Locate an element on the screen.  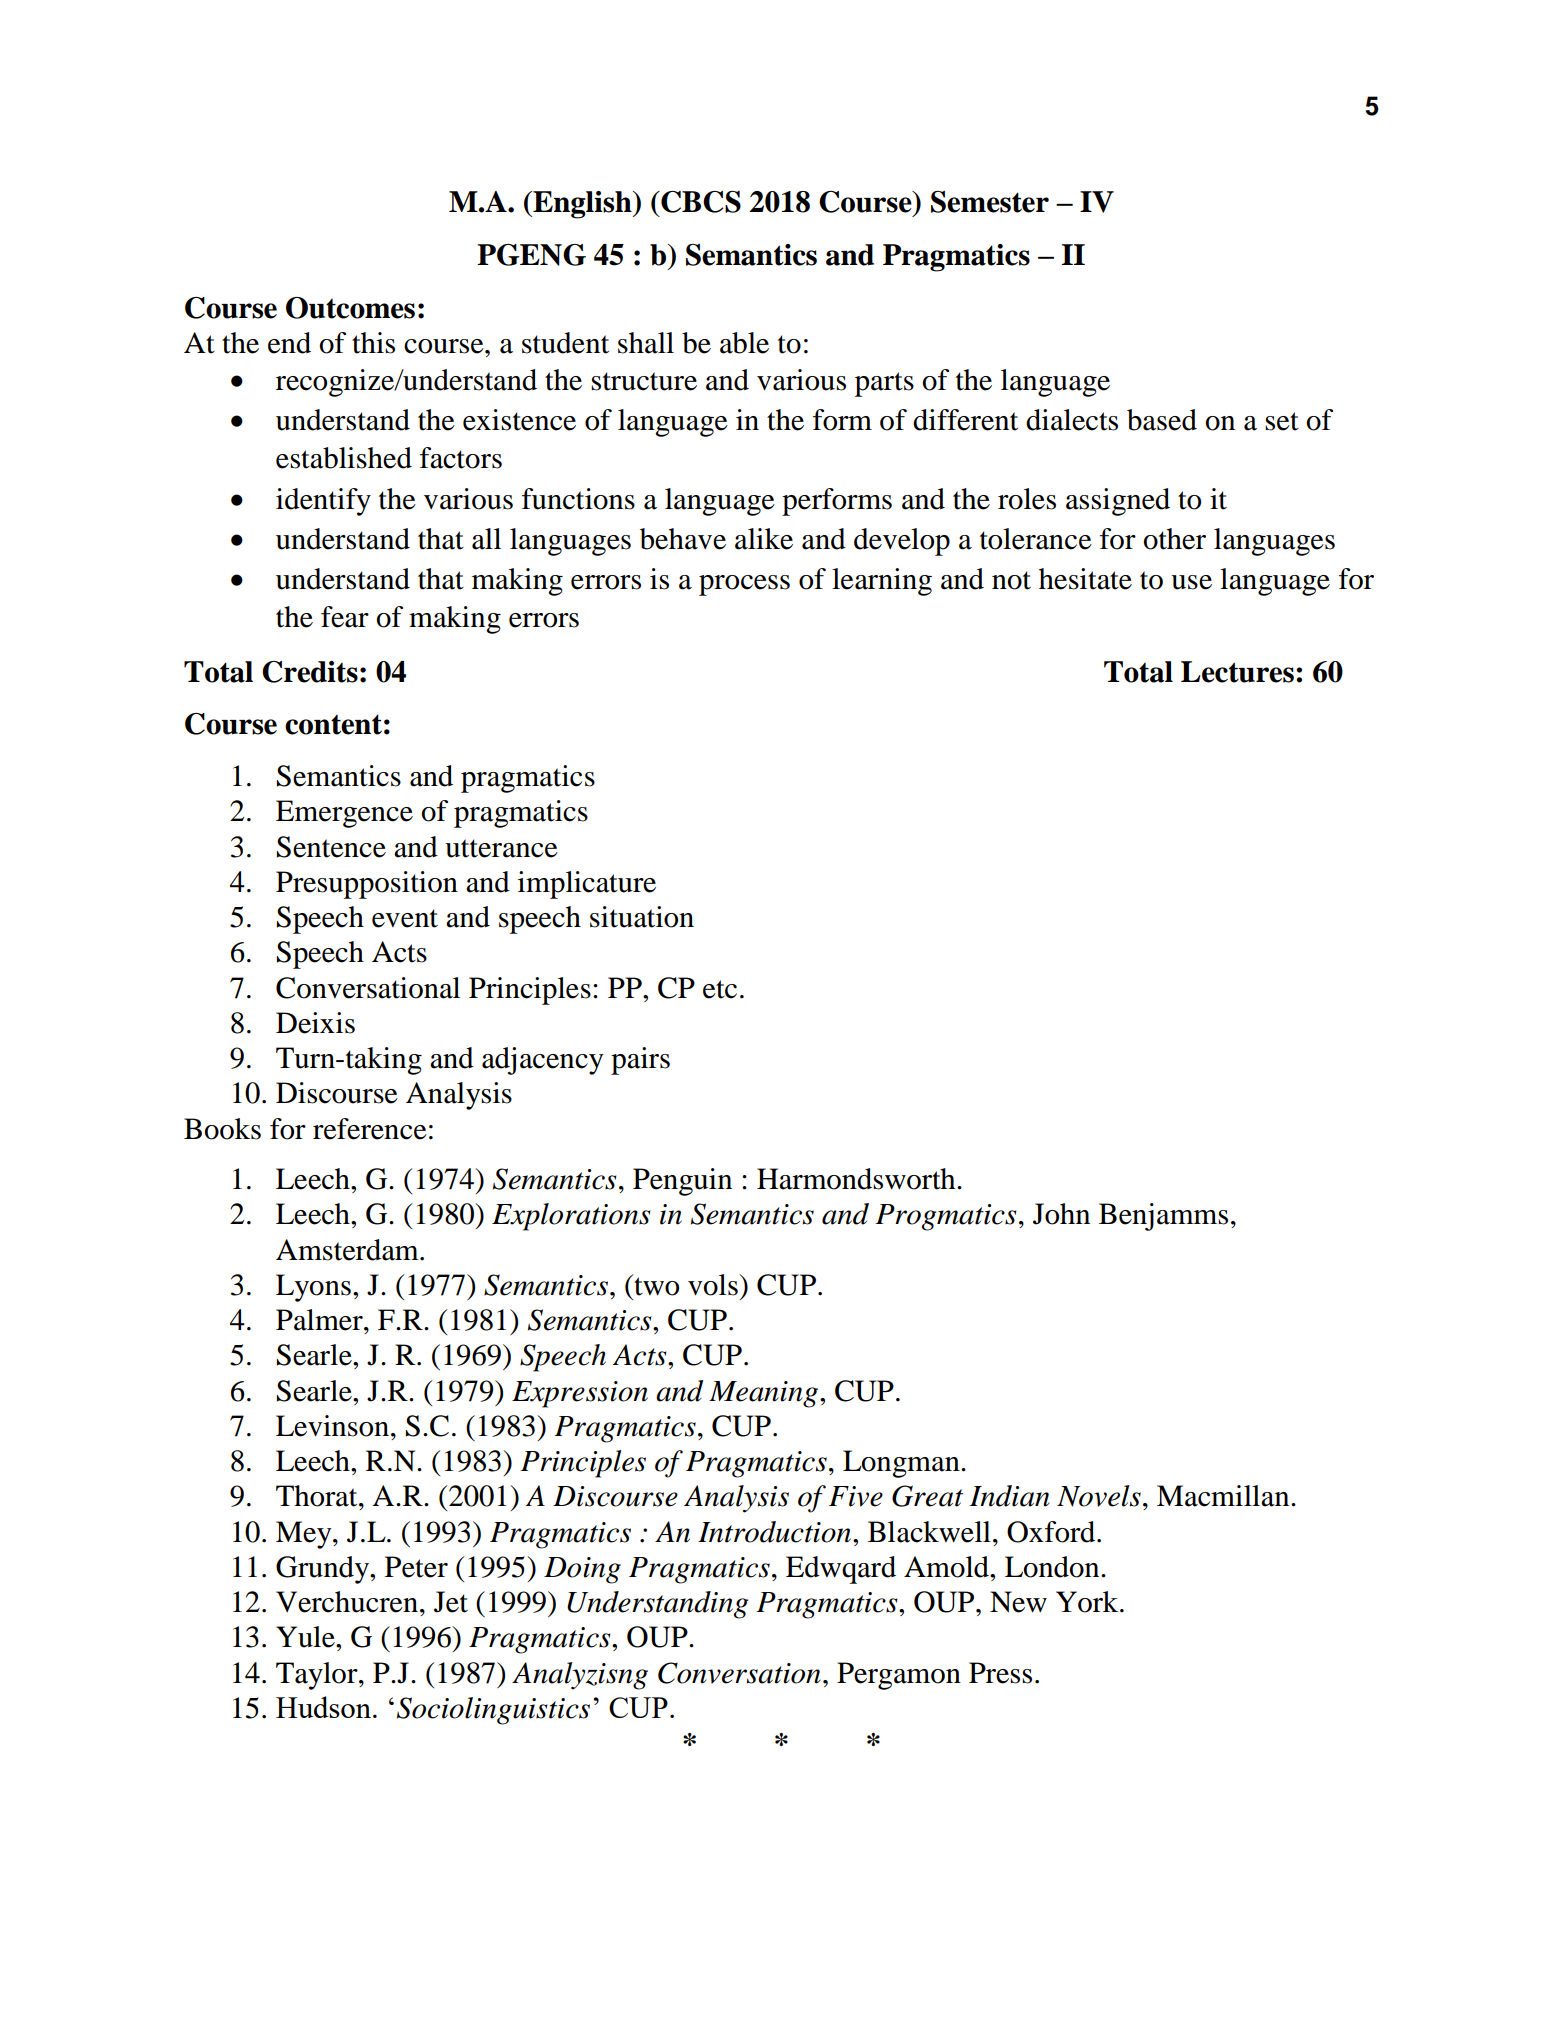
identify is located at coordinates (323, 502).
